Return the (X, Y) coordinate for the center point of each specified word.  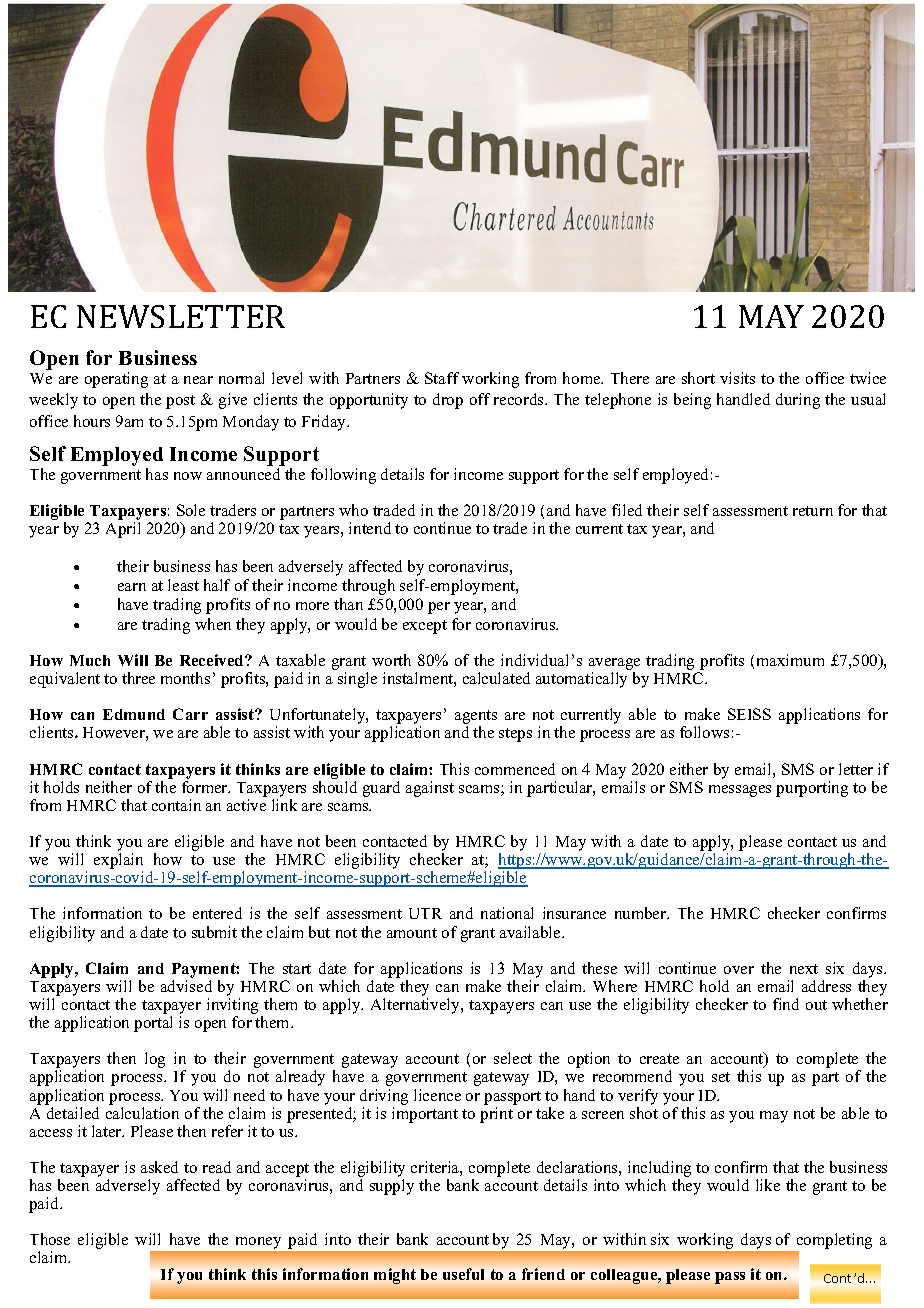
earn (132, 587)
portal (153, 1024)
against (430, 789)
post (180, 402)
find (786, 1004)
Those (50, 1239)
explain (118, 862)
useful (463, 1274)
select (513, 1058)
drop (448, 401)
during (798, 401)
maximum (790, 660)
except (425, 627)
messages (740, 791)
